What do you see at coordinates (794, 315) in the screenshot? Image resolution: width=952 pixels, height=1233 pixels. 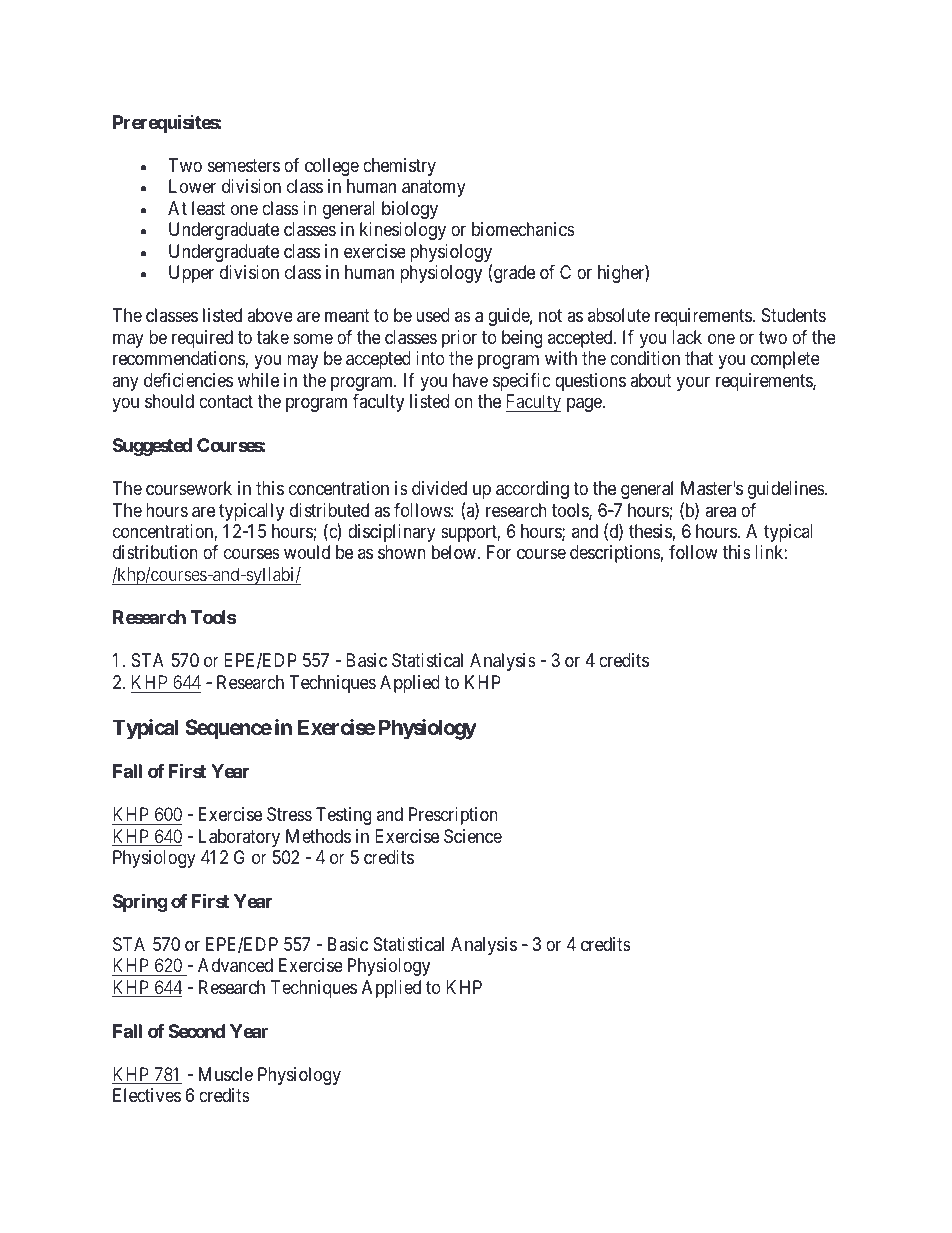 I see `Students` at bounding box center [794, 315].
